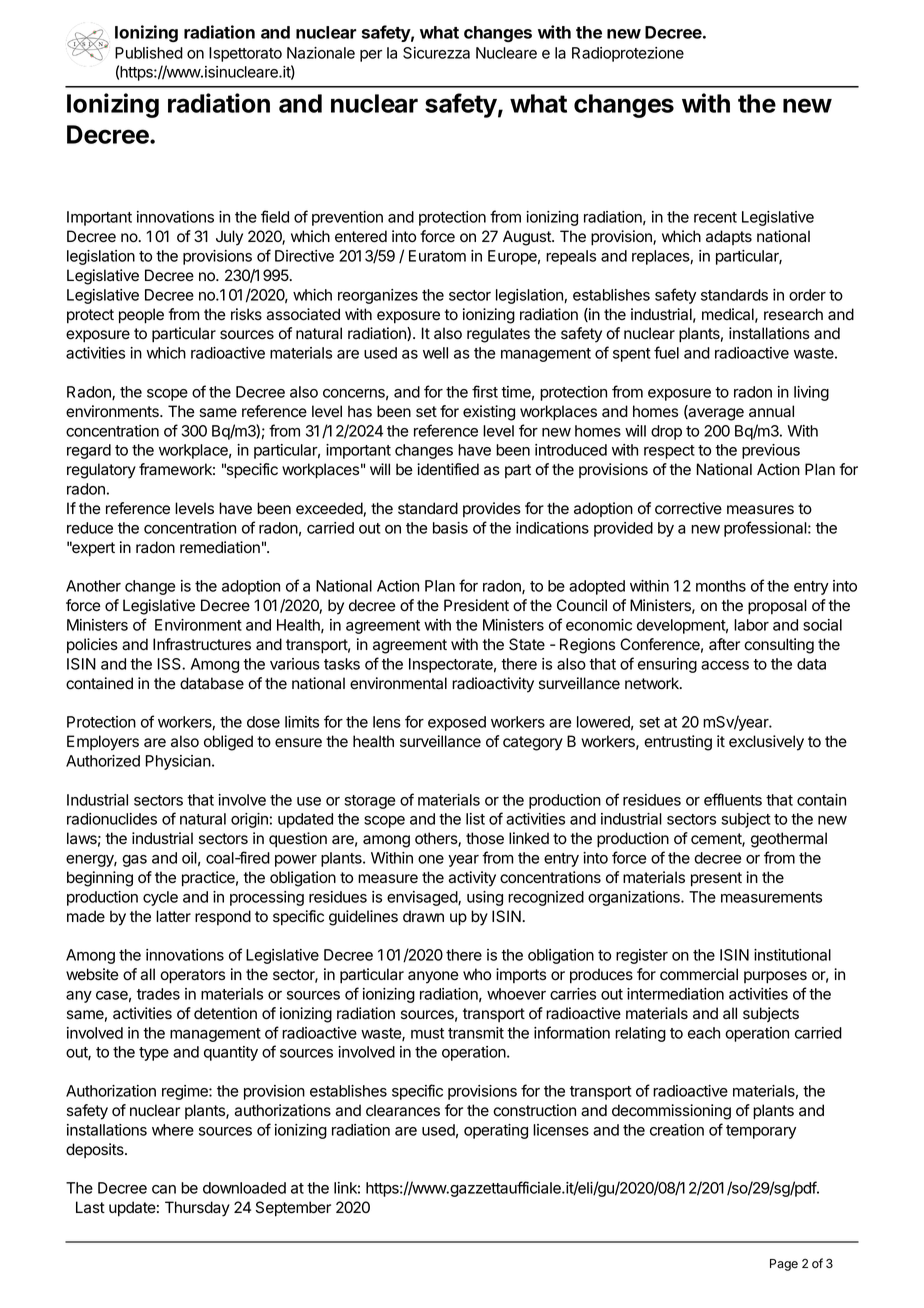  I want to click on present, so click(716, 879).
